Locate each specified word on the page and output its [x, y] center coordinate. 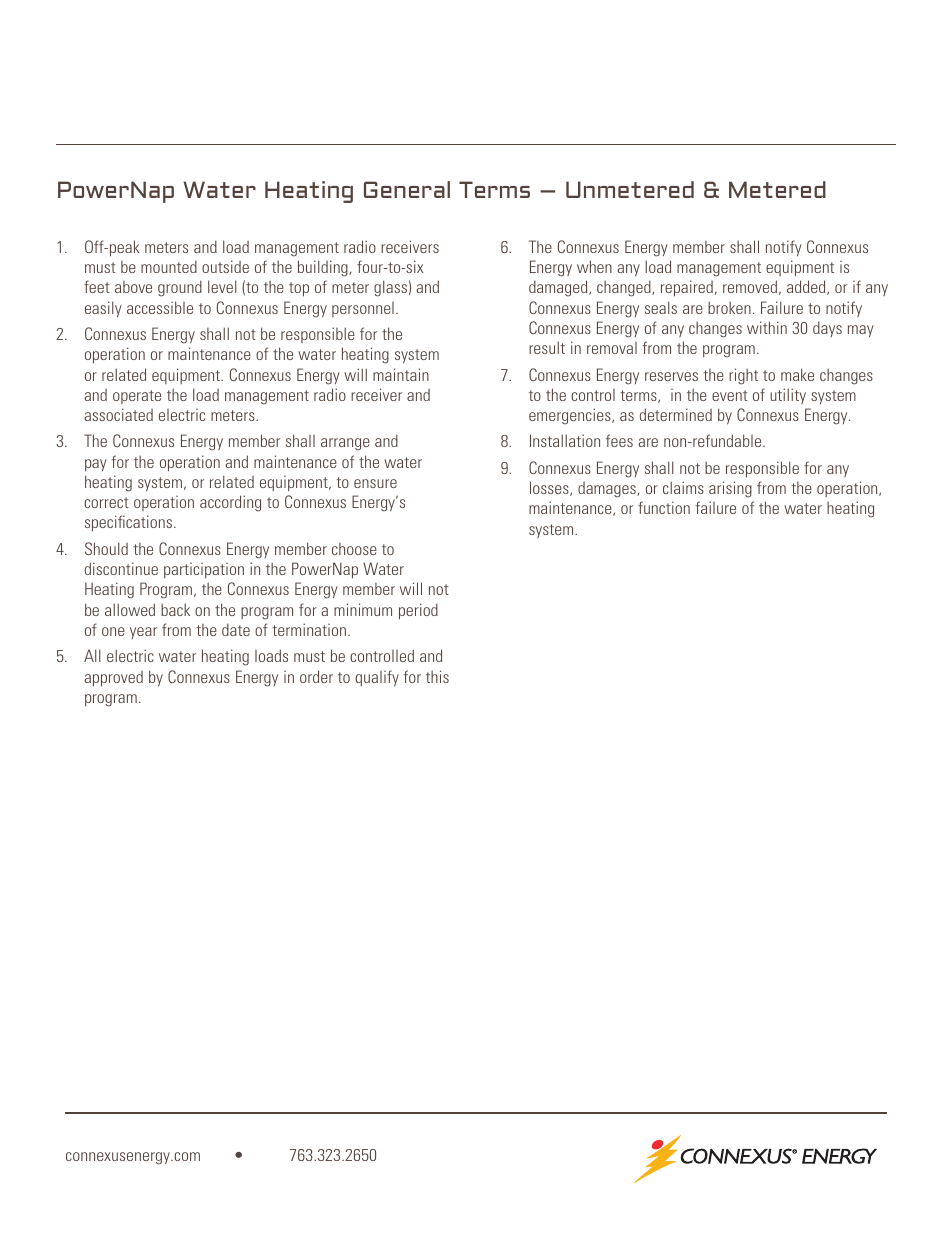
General [407, 189]
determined [676, 414]
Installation [565, 440]
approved [113, 679]
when [594, 266]
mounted [169, 266]
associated [118, 414]
